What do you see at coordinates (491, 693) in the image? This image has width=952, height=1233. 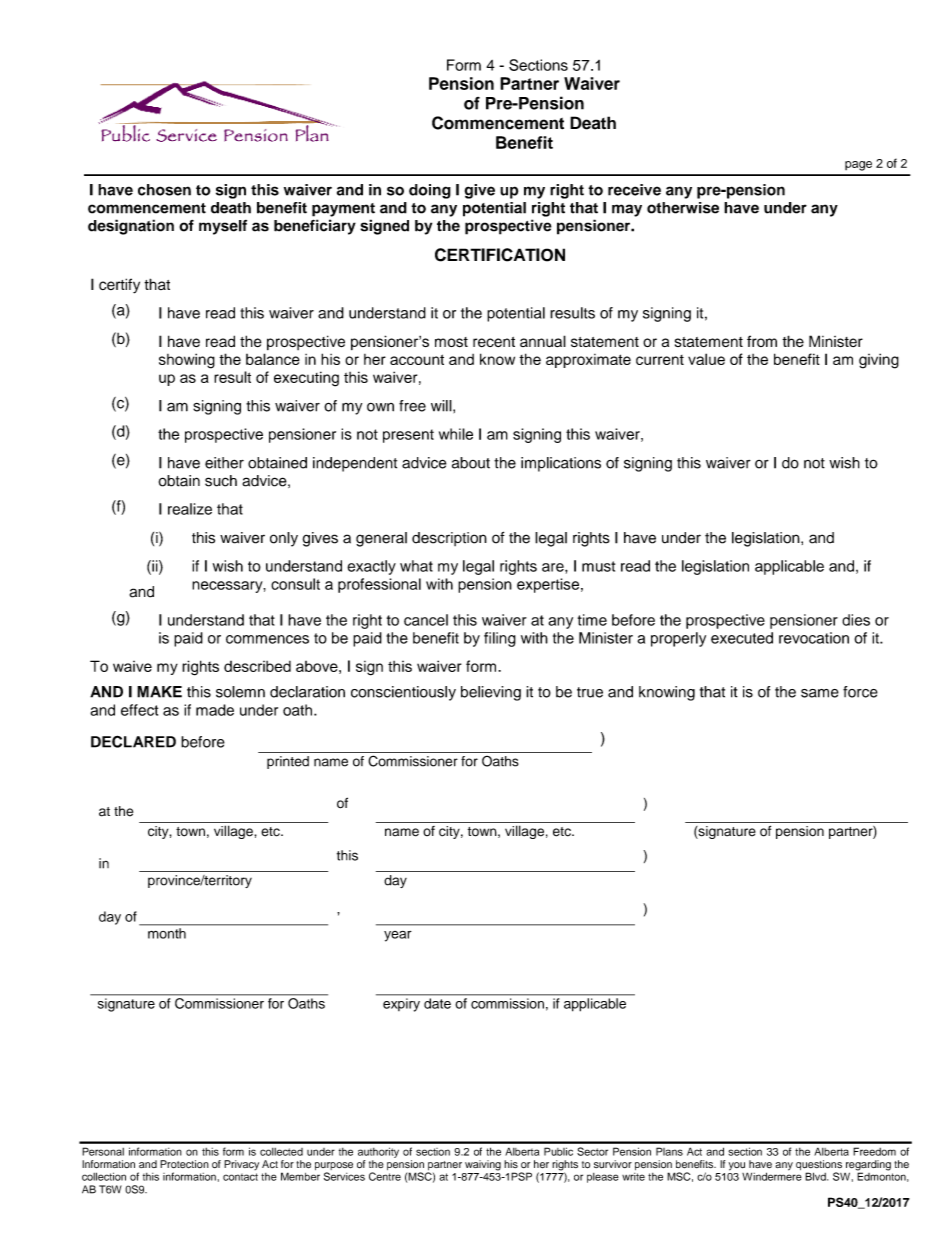 I see `believing` at bounding box center [491, 693].
